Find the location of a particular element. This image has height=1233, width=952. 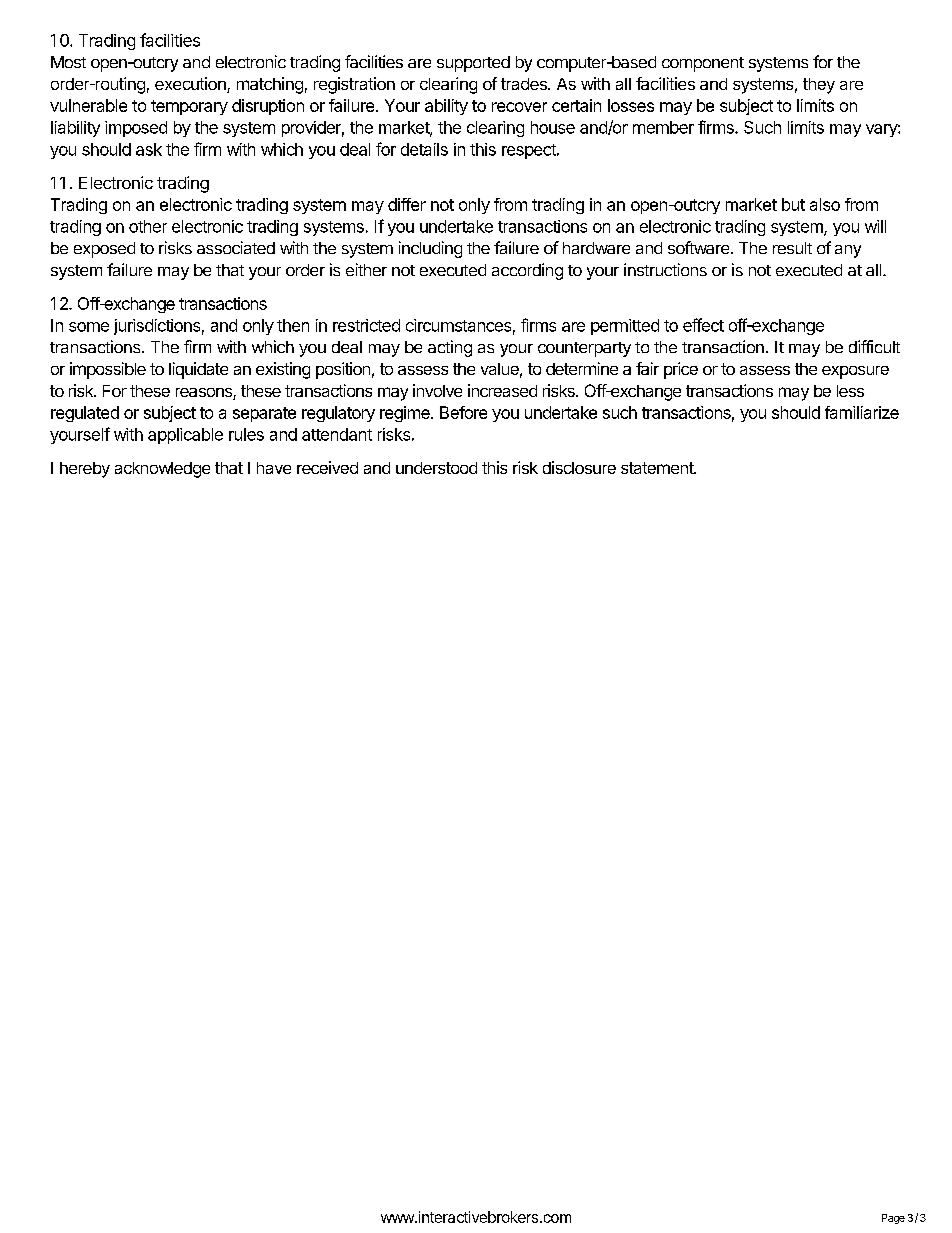

liquidate is located at coordinates (198, 370).
